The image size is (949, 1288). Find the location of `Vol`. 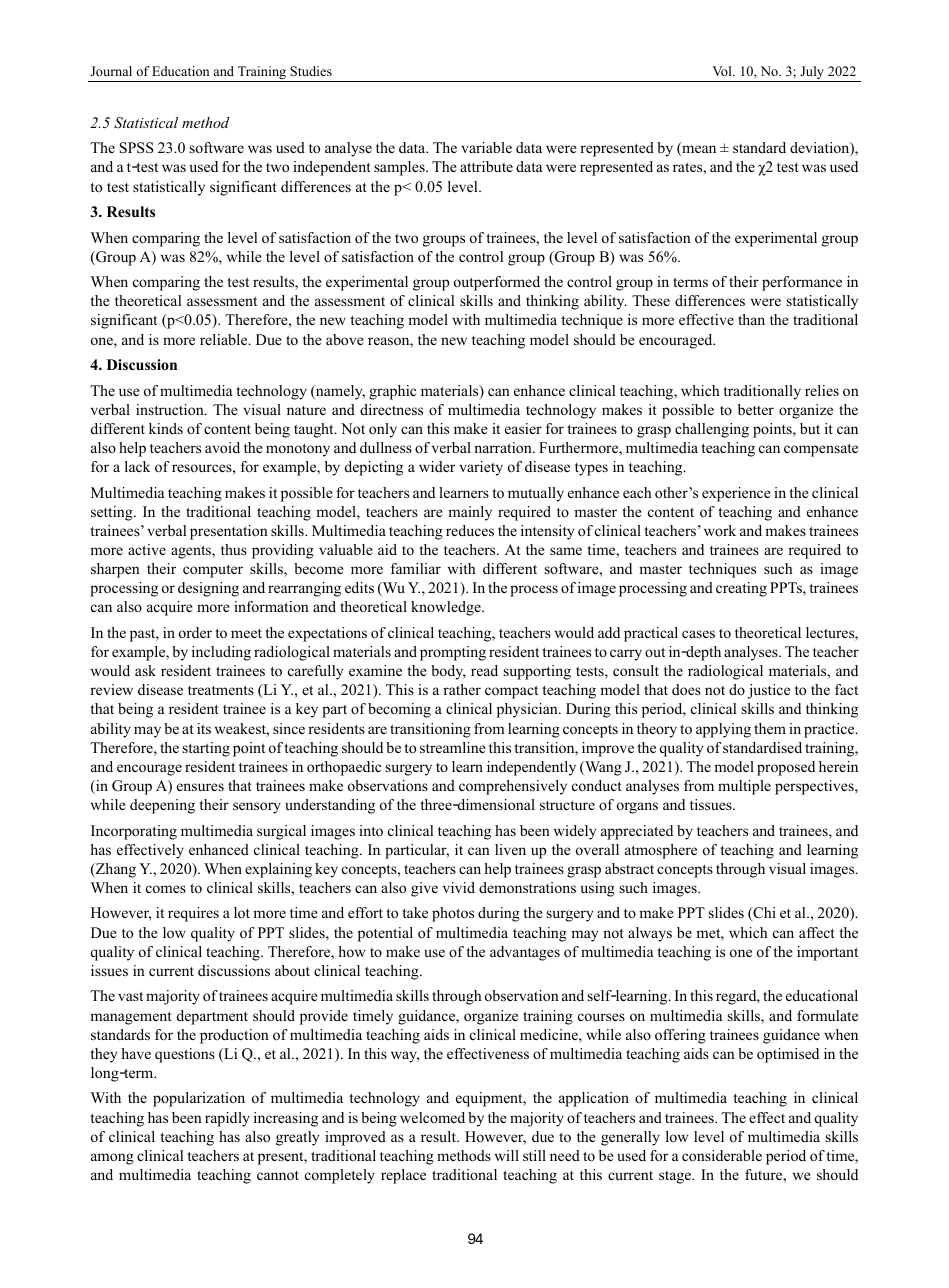

Vol is located at coordinates (723, 71).
